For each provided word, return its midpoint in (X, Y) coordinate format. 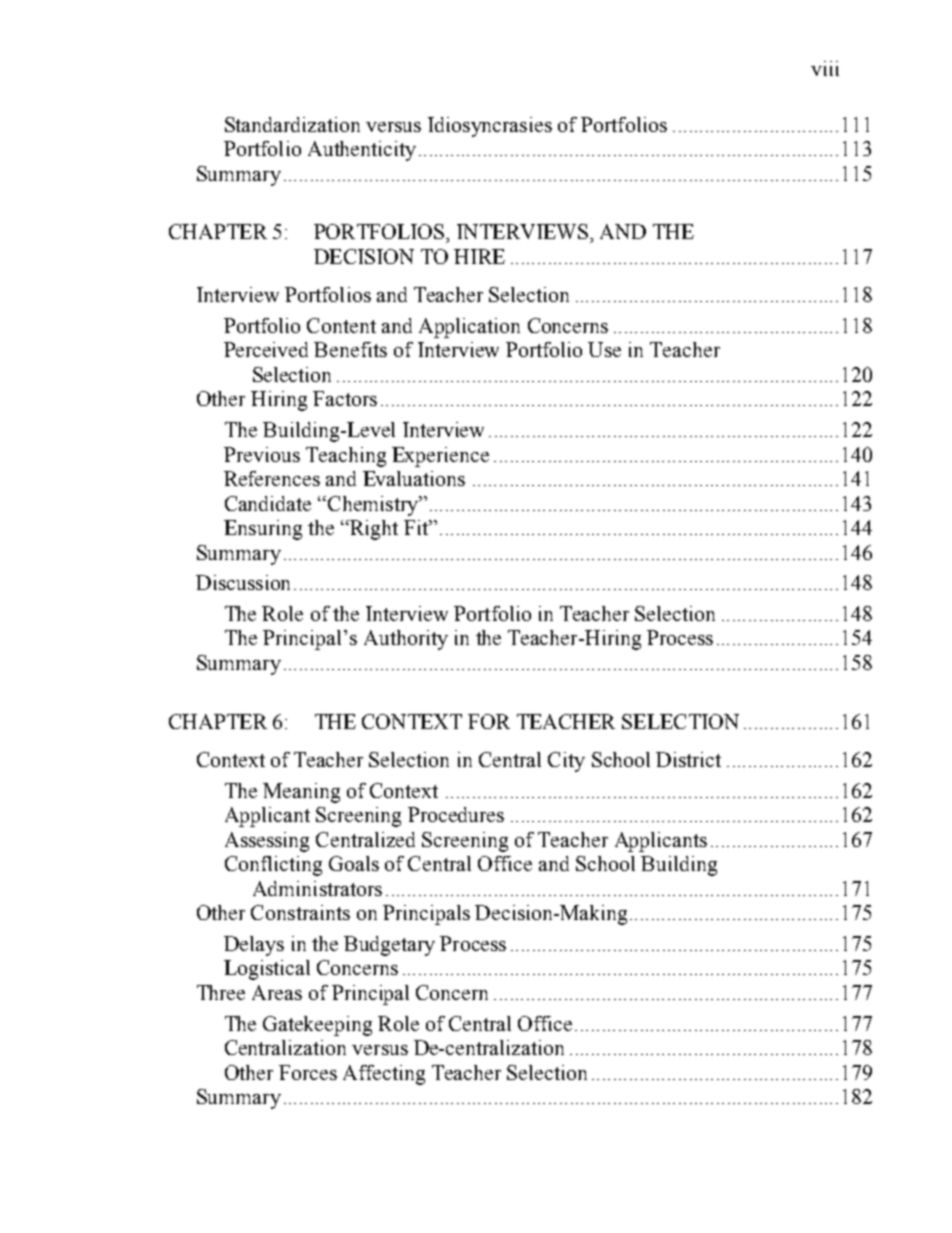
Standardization (292, 124)
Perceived (266, 349)
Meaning (301, 793)
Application (469, 328)
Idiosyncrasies (490, 127)
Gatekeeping (317, 1026)
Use (604, 349)
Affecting (384, 1075)
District (688, 759)
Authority (406, 640)
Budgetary (389, 946)
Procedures (456, 814)
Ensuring (263, 530)
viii (825, 68)
